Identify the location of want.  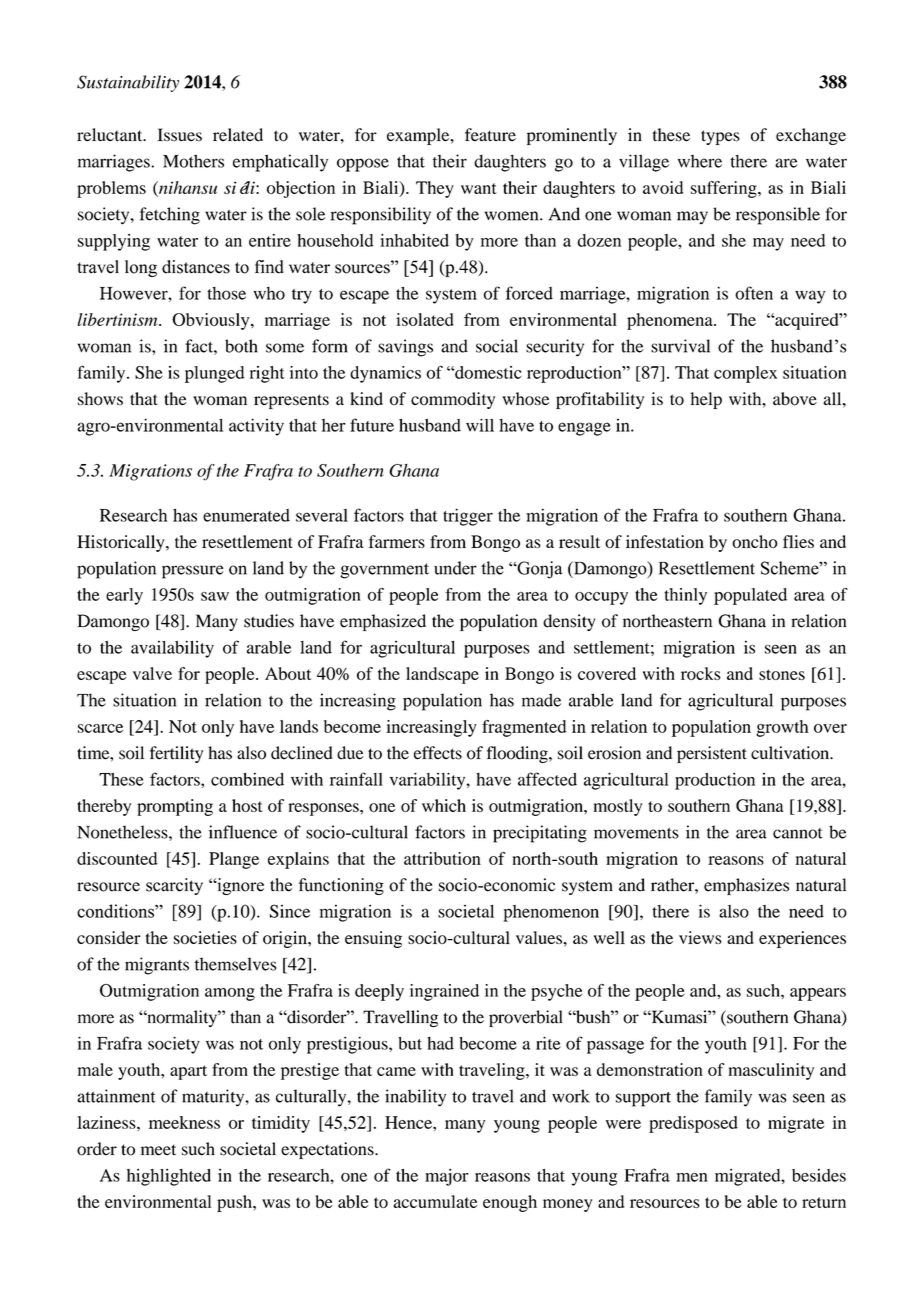
(479, 188).
